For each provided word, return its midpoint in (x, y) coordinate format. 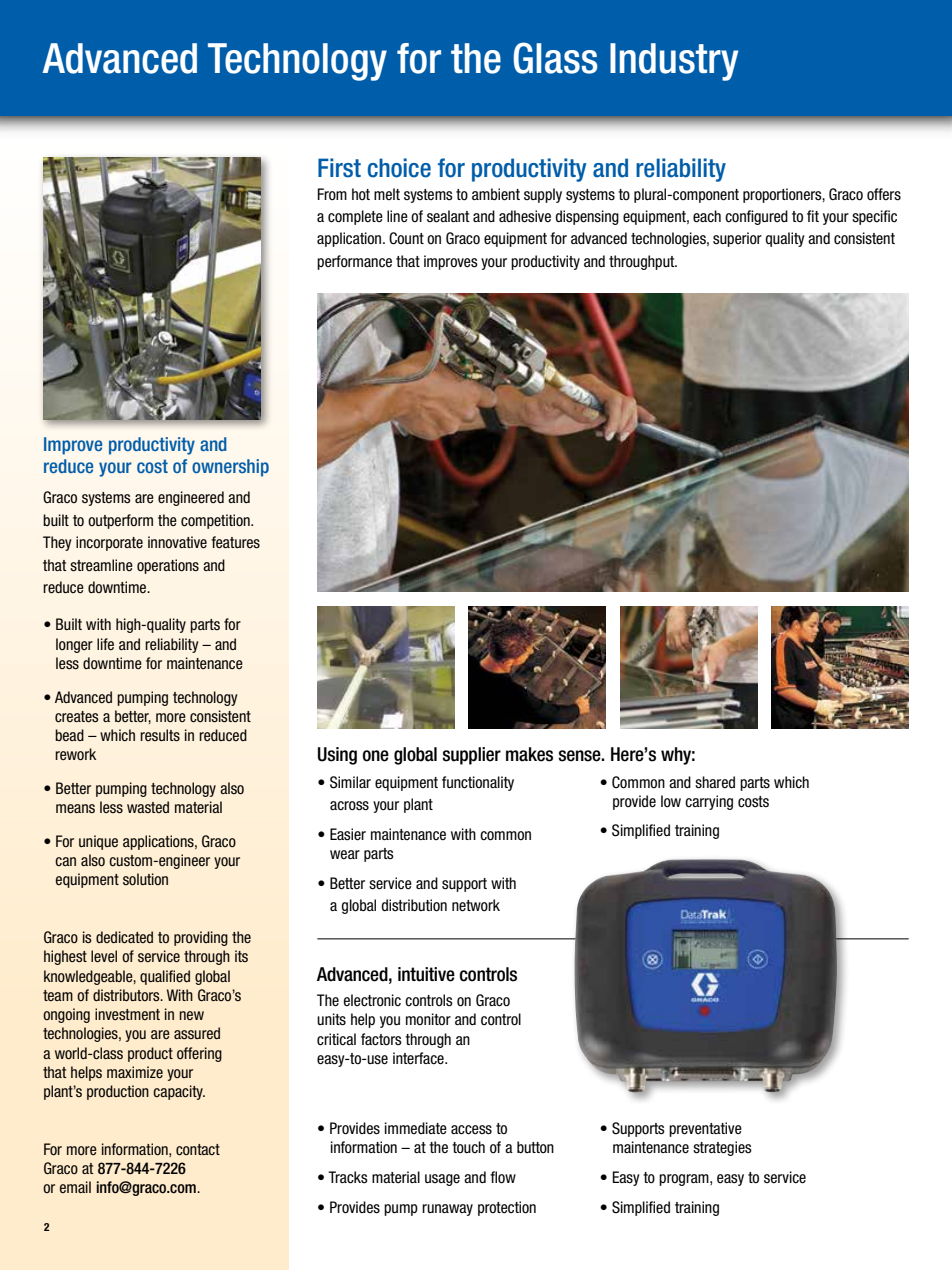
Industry (674, 62)
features (235, 542)
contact (198, 1150)
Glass (555, 58)
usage (442, 1180)
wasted (148, 807)
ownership (230, 468)
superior (737, 239)
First (339, 168)
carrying (709, 802)
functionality (478, 783)
